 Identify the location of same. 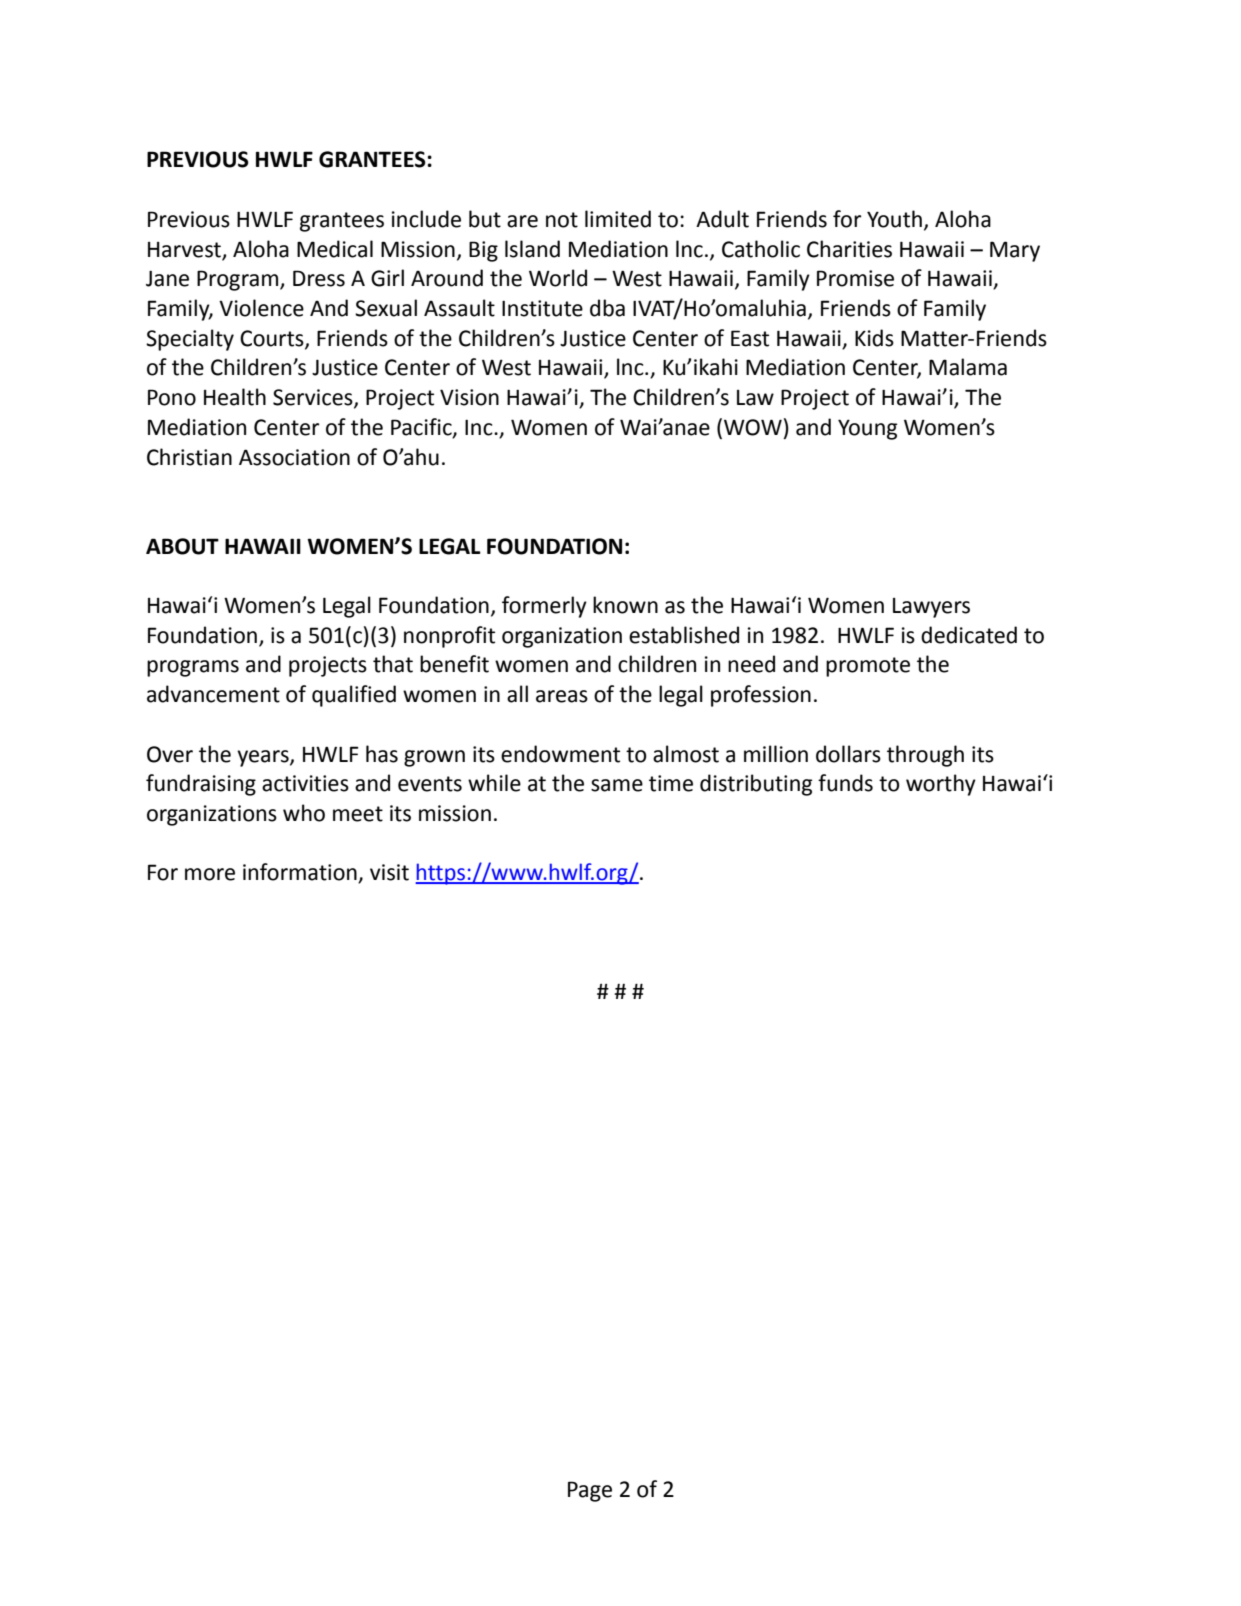
(617, 785).
